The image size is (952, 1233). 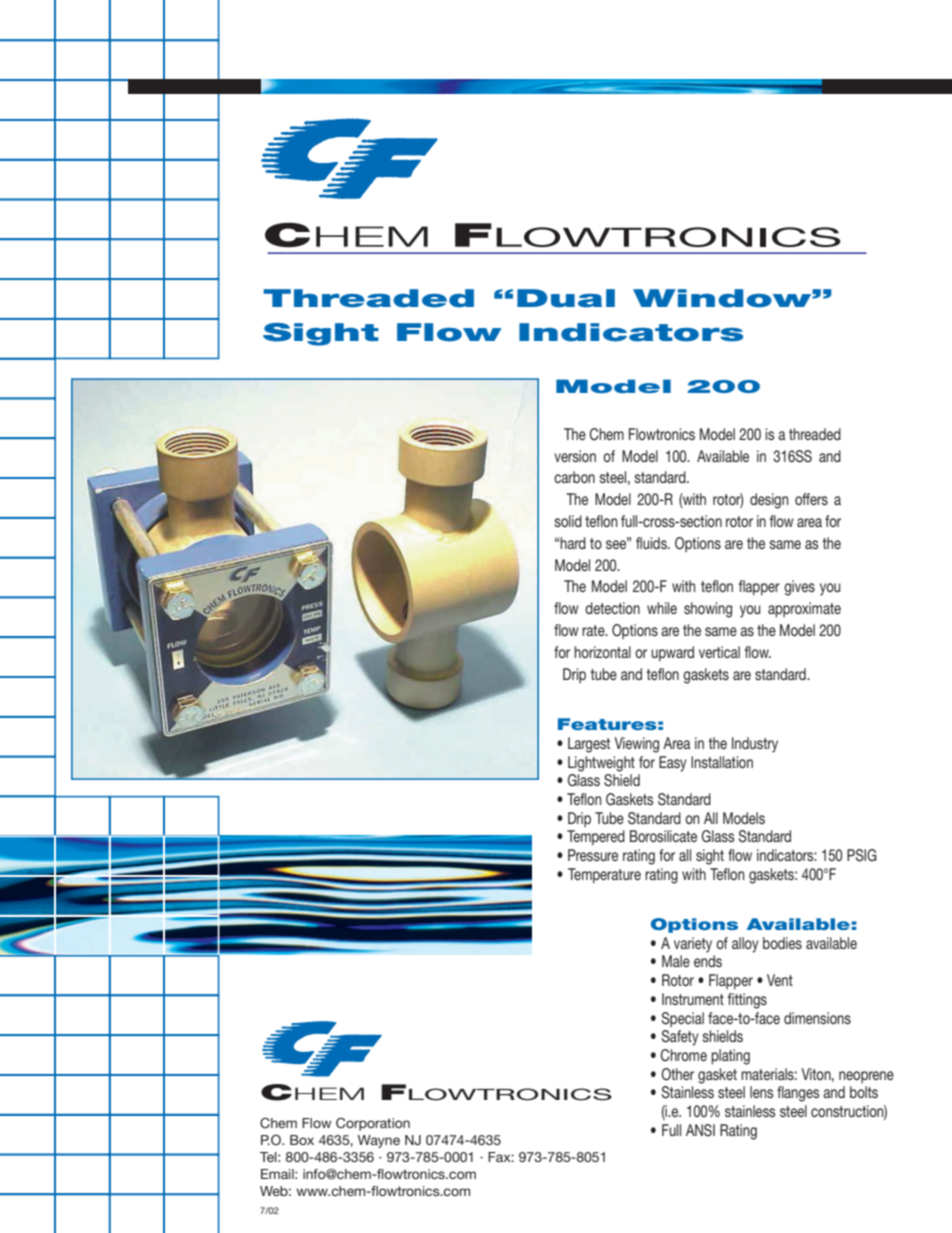 What do you see at coordinates (769, 501) in the screenshot?
I see `design` at bounding box center [769, 501].
